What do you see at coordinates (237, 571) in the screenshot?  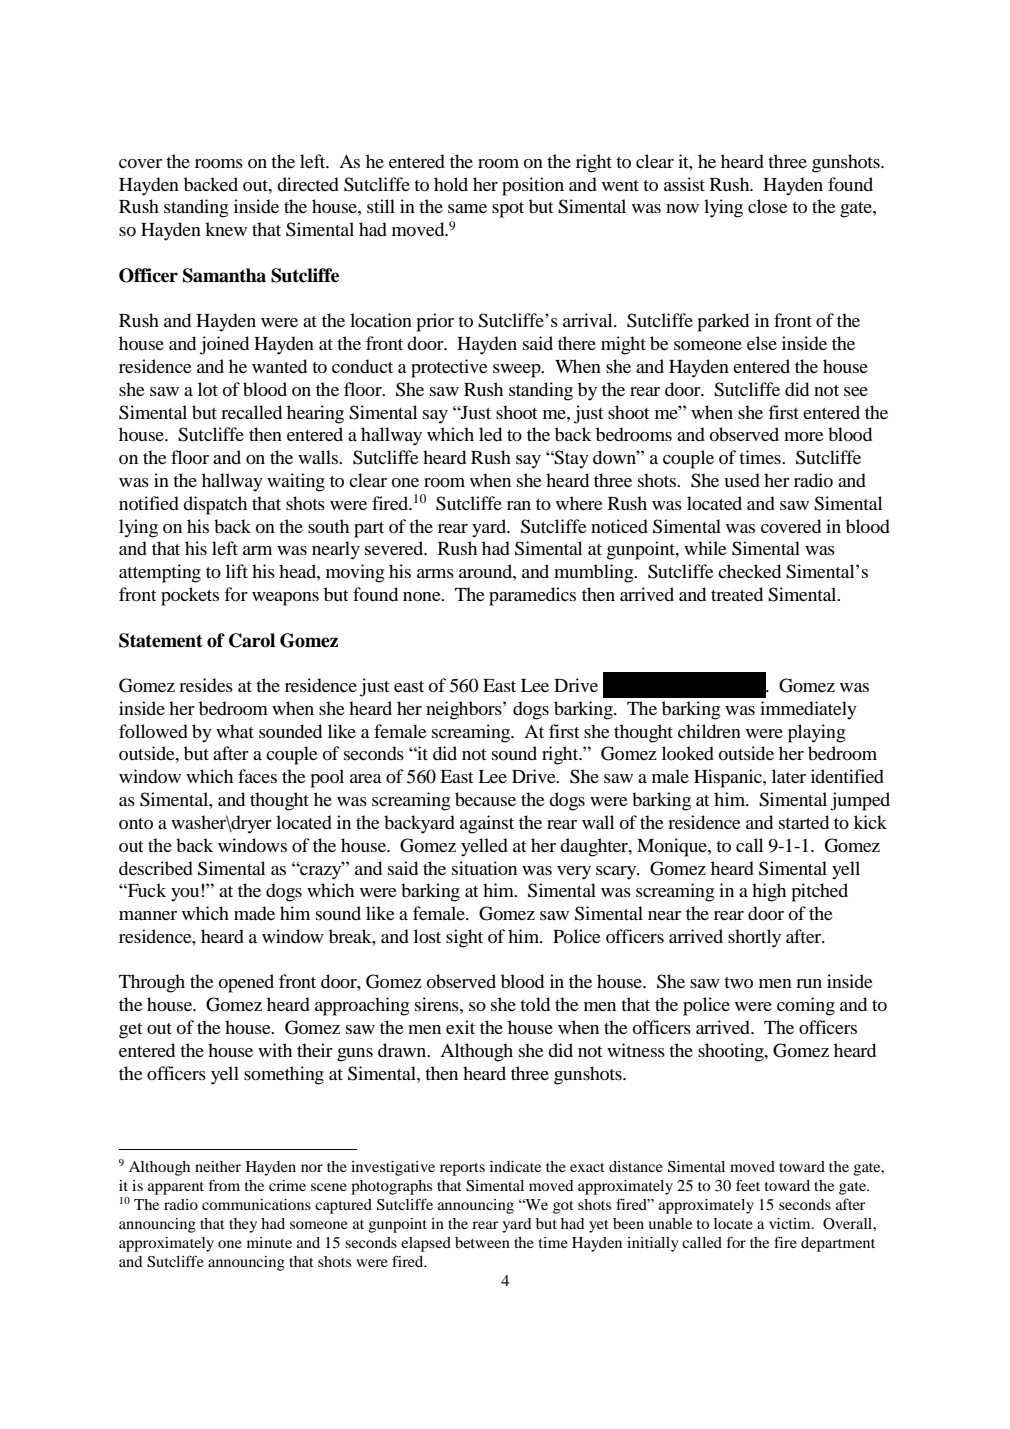 I see `lift` at bounding box center [237, 571].
